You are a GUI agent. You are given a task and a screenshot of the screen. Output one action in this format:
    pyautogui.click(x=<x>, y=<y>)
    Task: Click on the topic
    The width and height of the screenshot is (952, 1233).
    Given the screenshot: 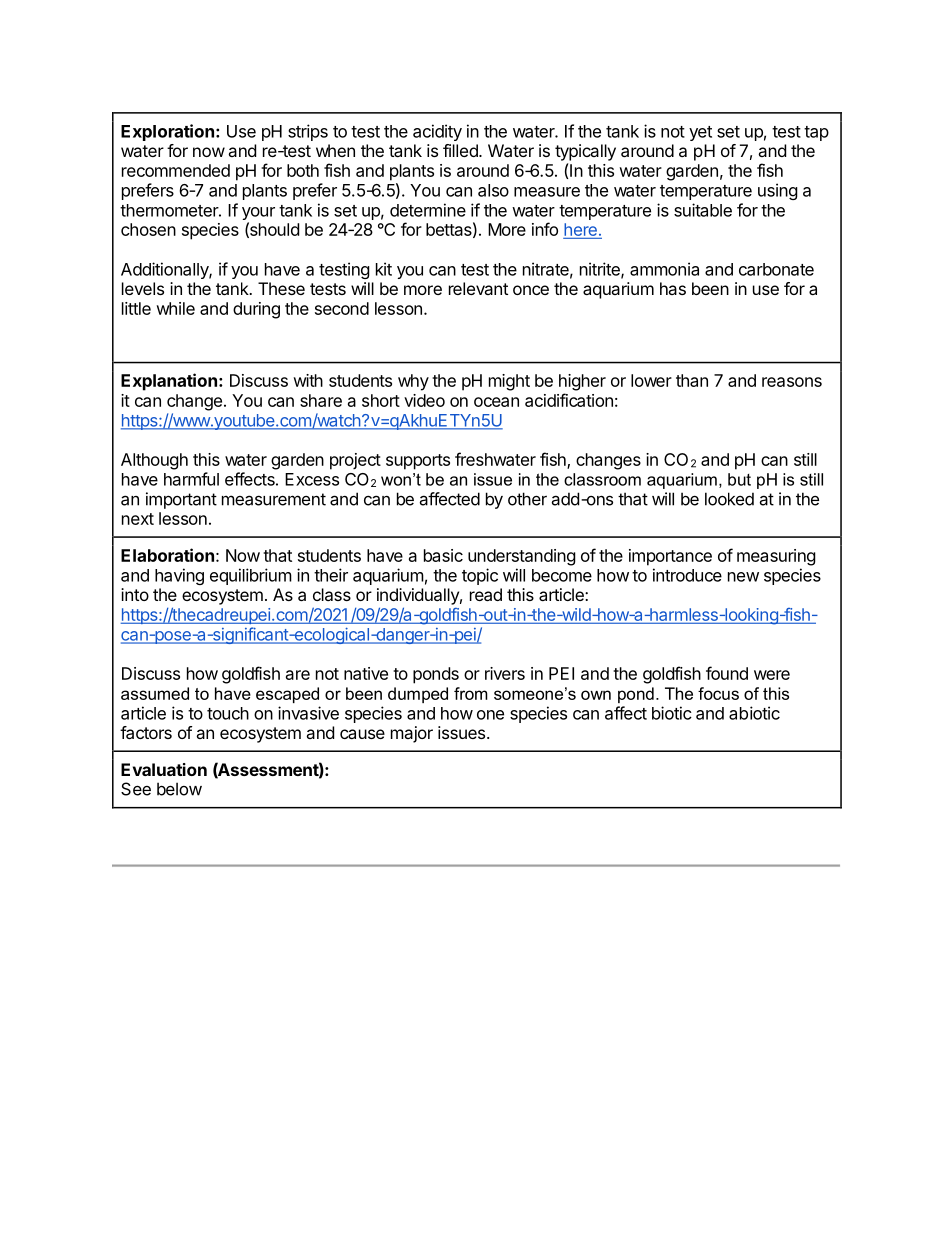 What is the action you would take?
    pyautogui.click(x=480, y=576)
